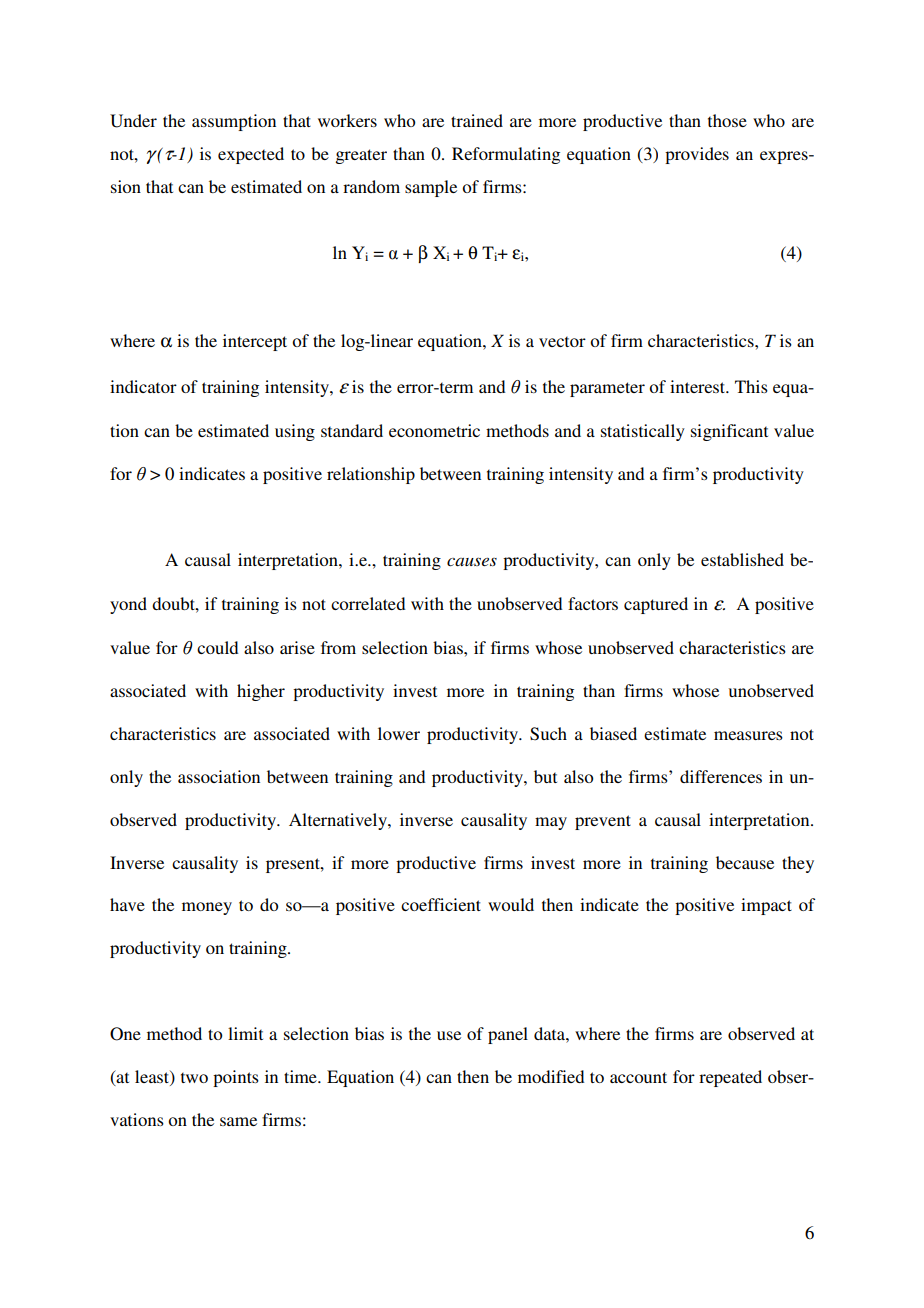  I want to click on money, so click(207, 908).
